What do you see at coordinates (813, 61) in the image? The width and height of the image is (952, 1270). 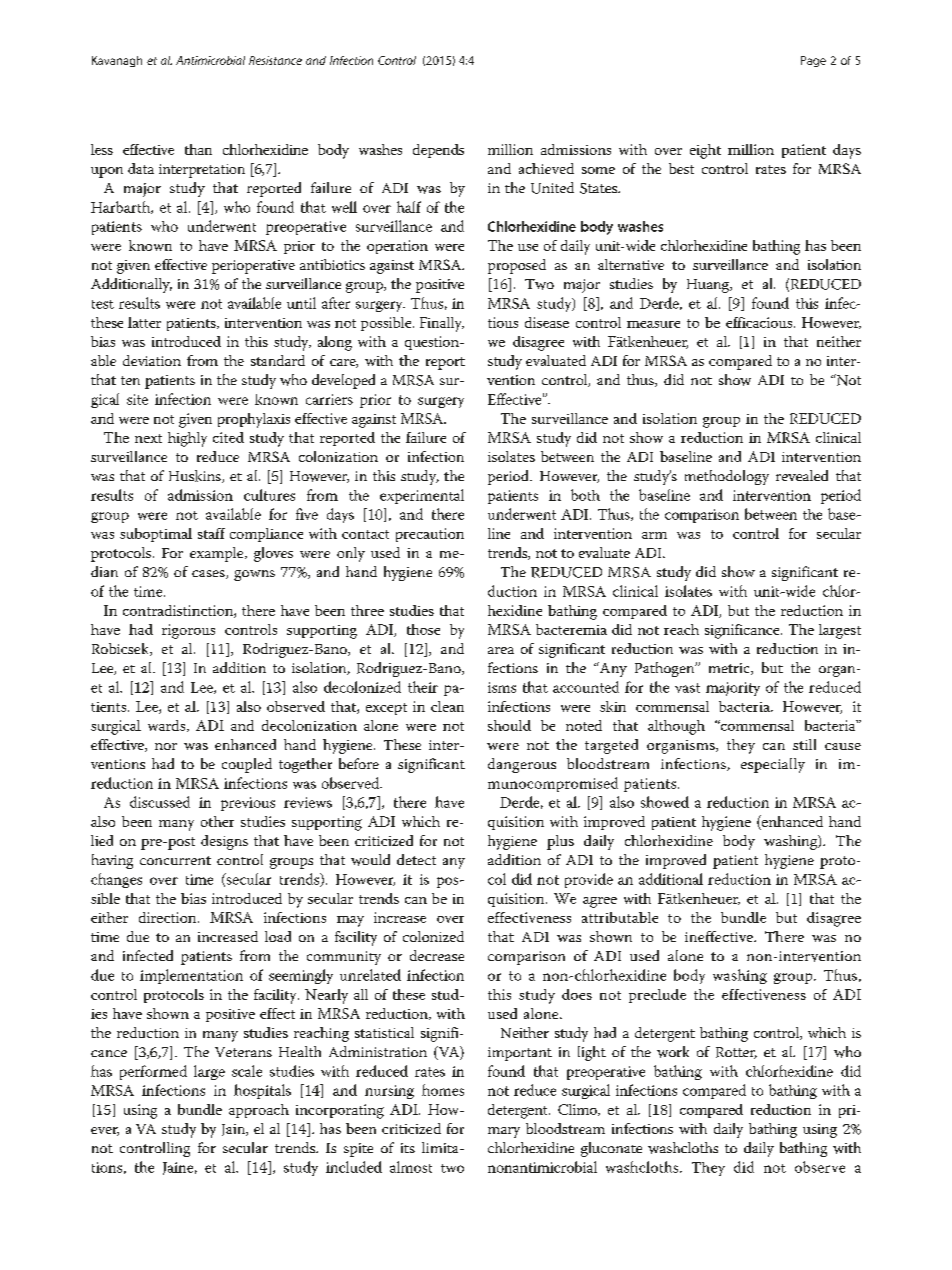 I see `Page` at bounding box center [813, 61].
